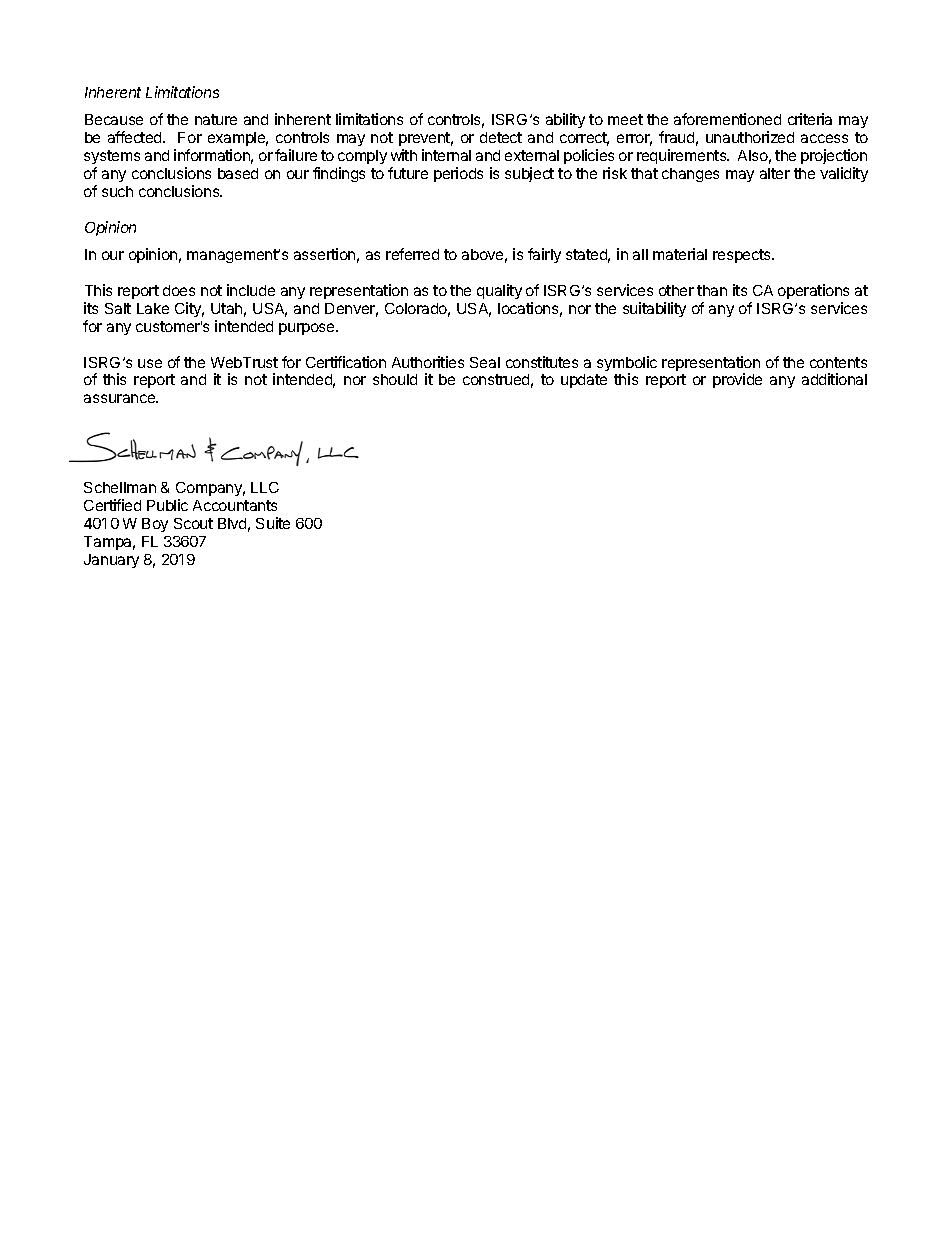 Image resolution: width=952 pixels, height=1233 pixels. Describe the element at coordinates (265, 487) in the document. I see `LLC` at that location.
